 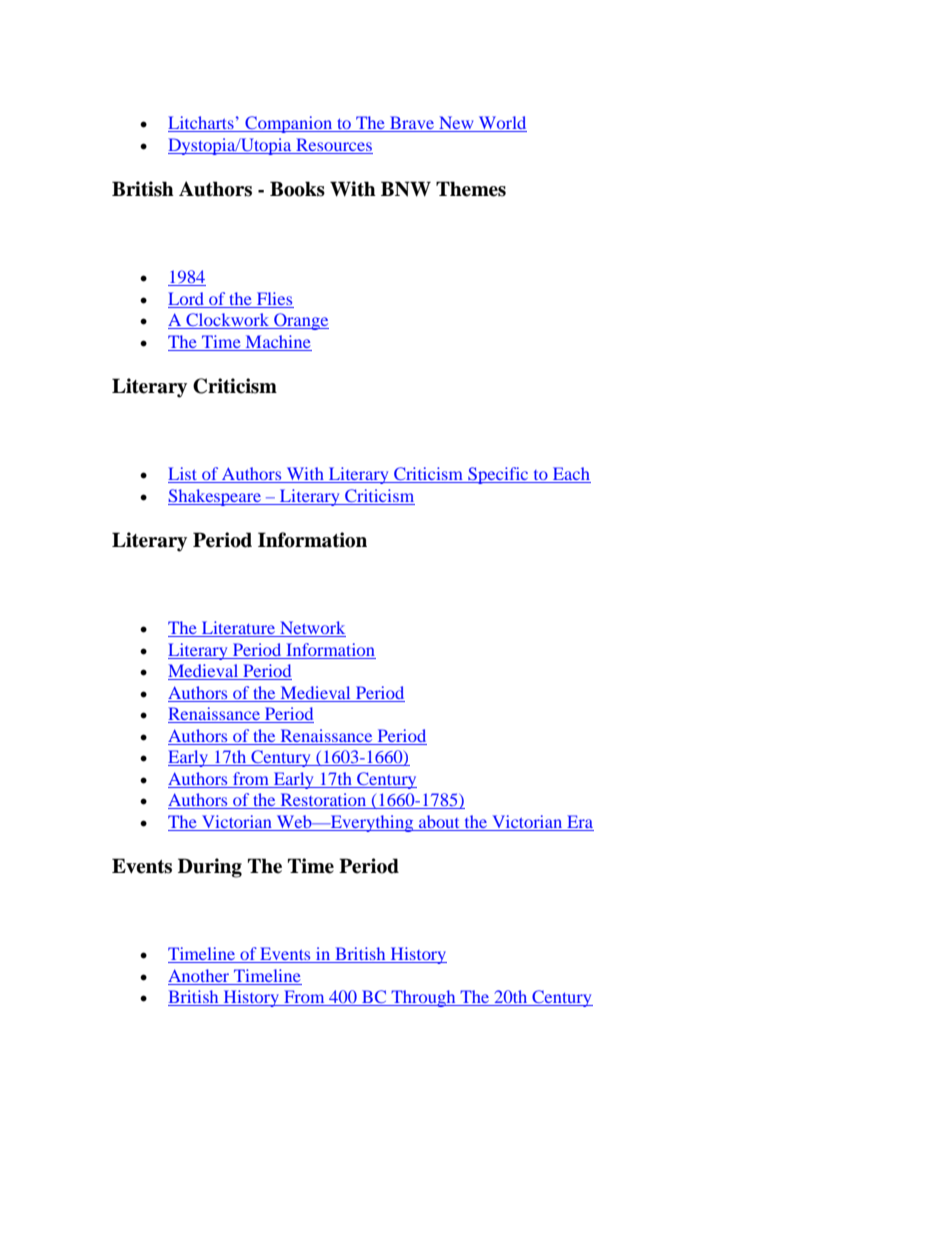 I want to click on about, so click(x=439, y=821).
